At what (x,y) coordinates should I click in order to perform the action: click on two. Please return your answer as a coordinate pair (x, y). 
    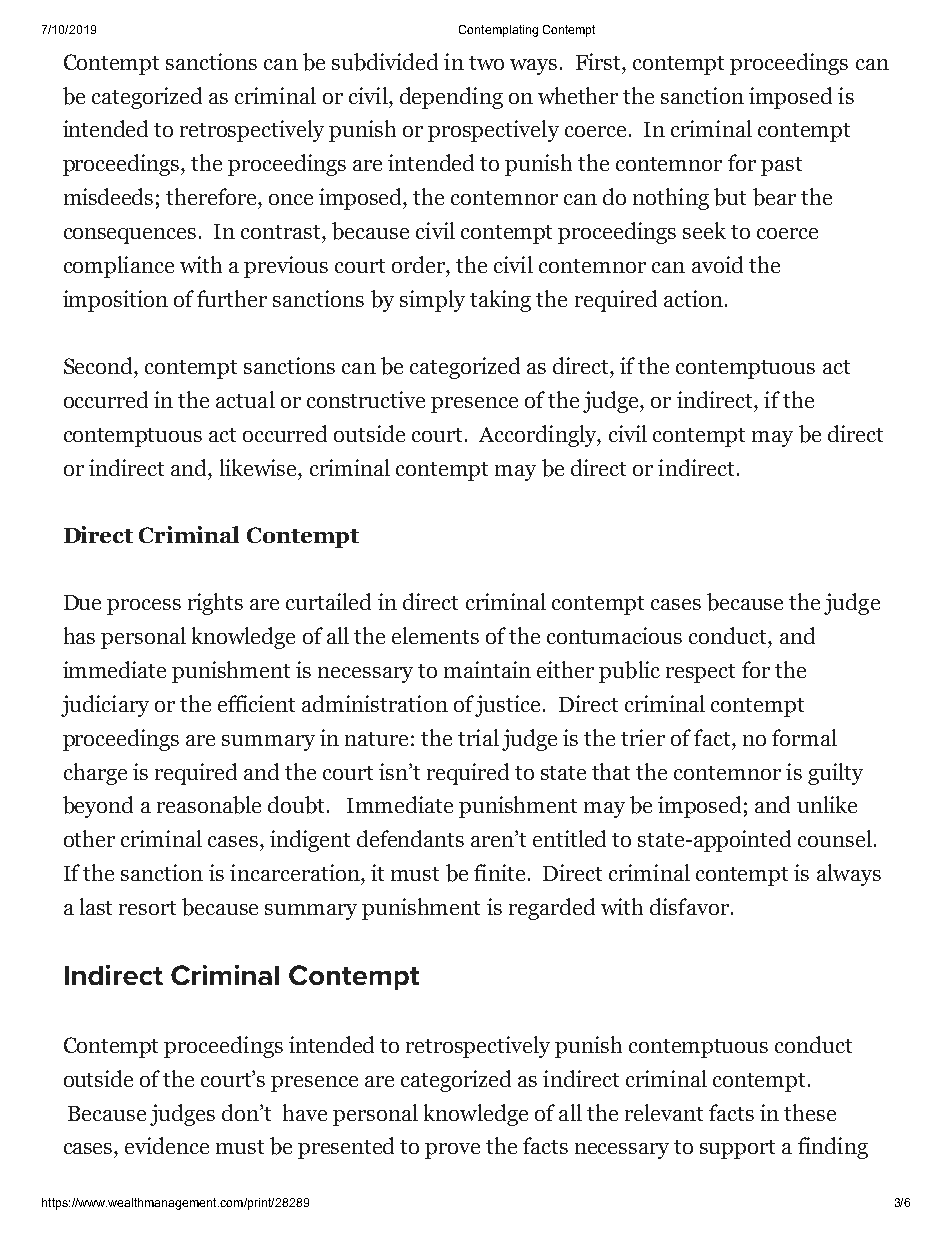
    Looking at the image, I should click on (486, 63).
